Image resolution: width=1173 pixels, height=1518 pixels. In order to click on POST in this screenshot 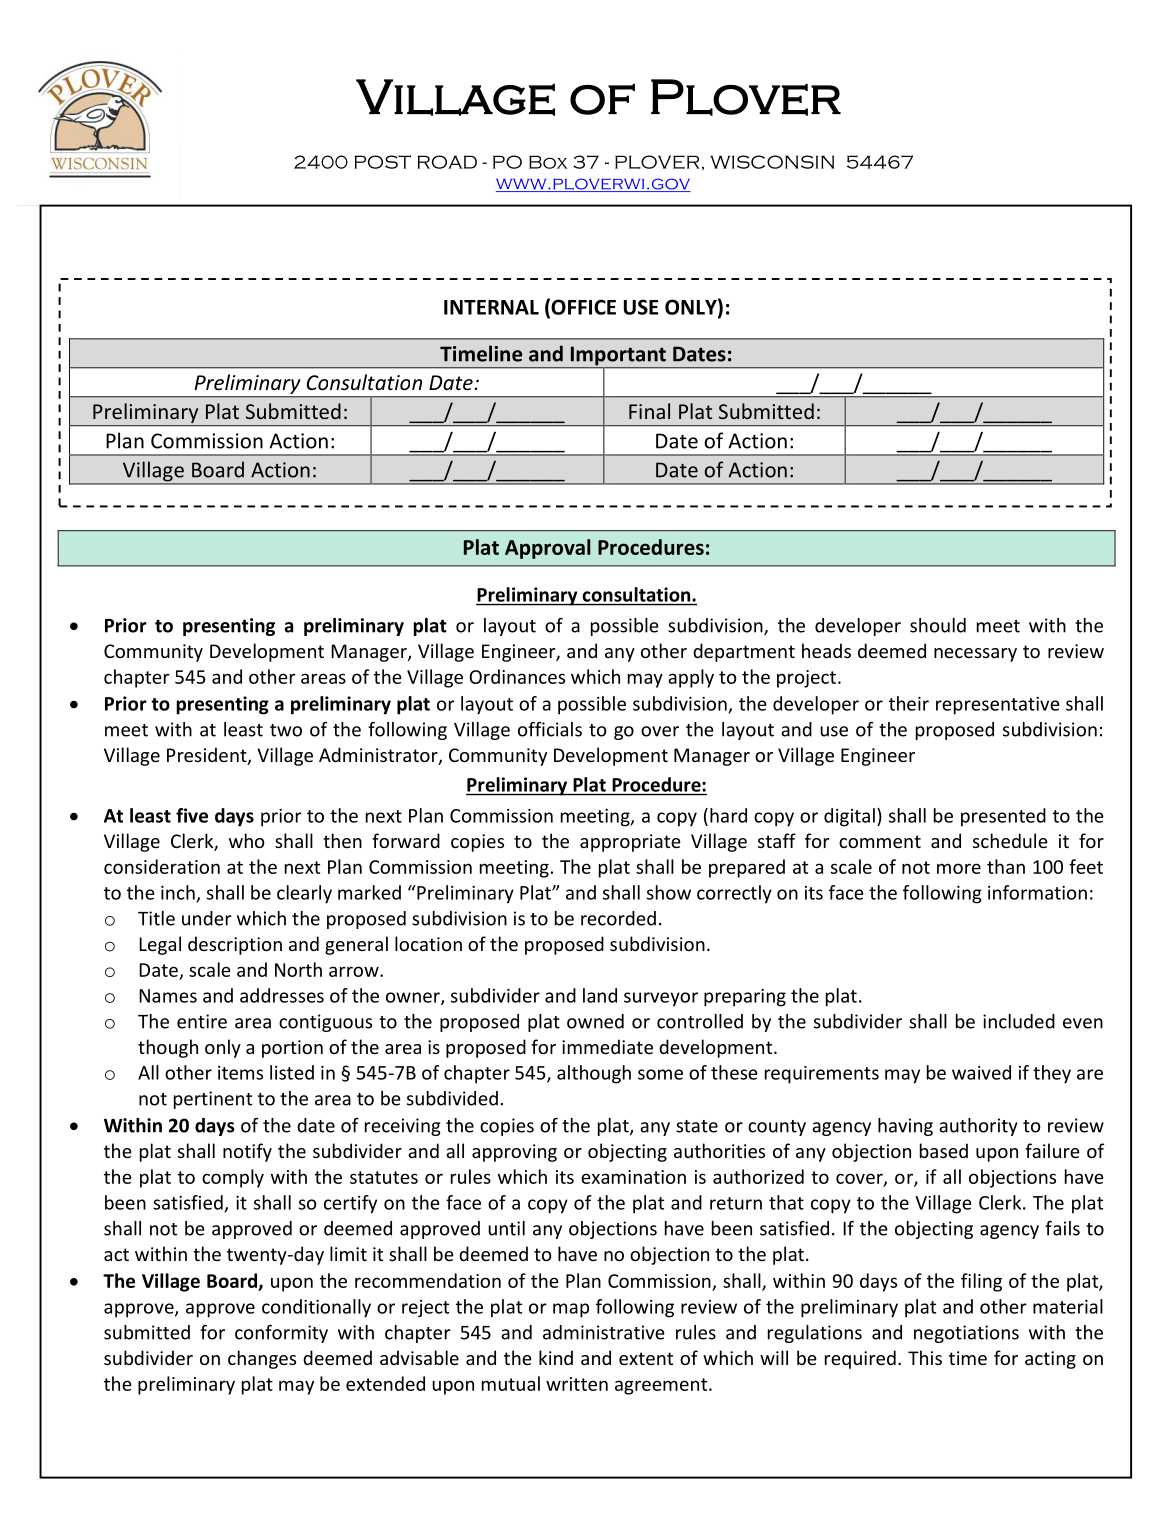, I will do `click(382, 162)`.
